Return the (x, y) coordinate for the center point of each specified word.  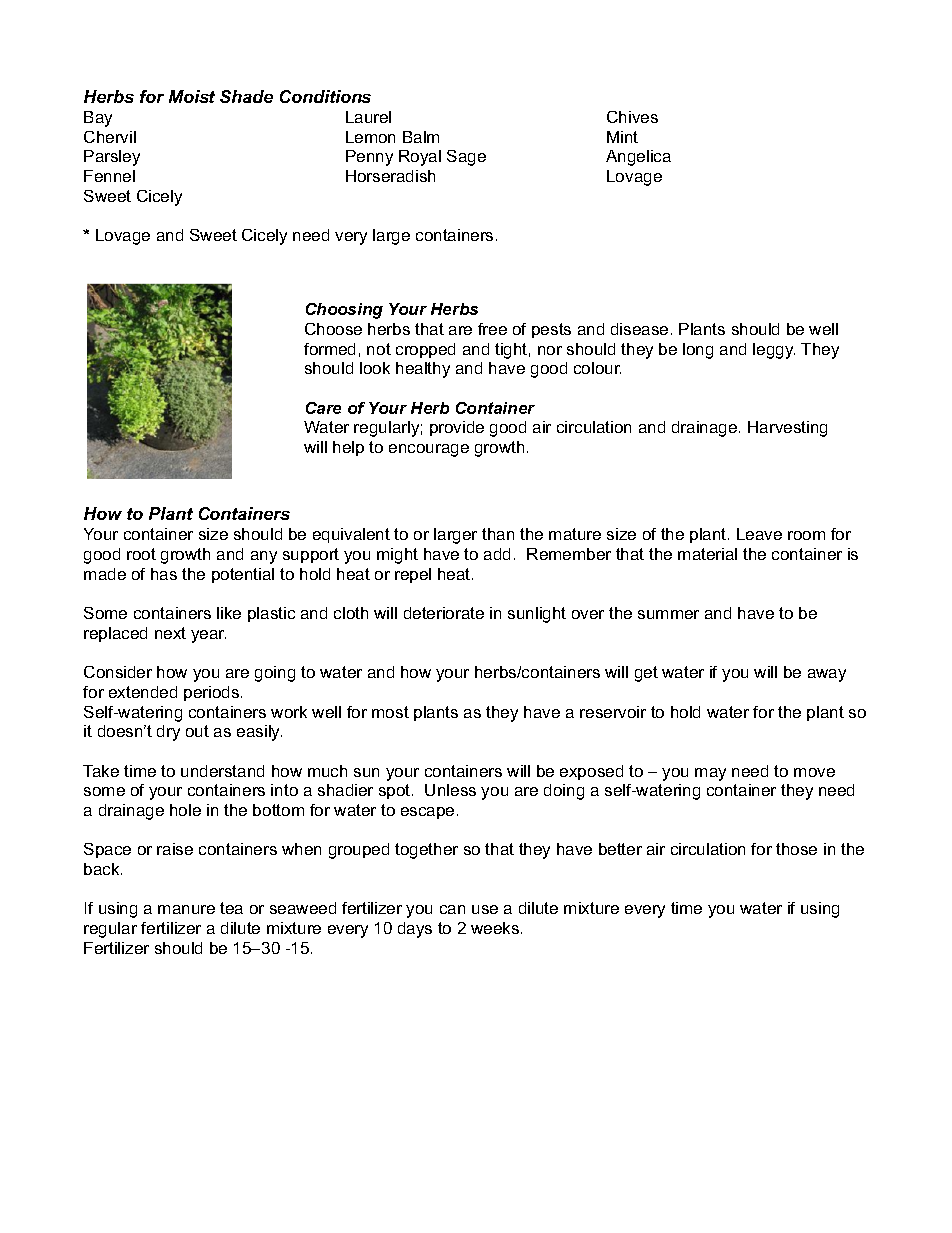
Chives (632, 117)
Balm (421, 137)
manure (186, 909)
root (141, 554)
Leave (759, 534)
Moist (192, 96)
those (796, 849)
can (452, 909)
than (498, 534)
